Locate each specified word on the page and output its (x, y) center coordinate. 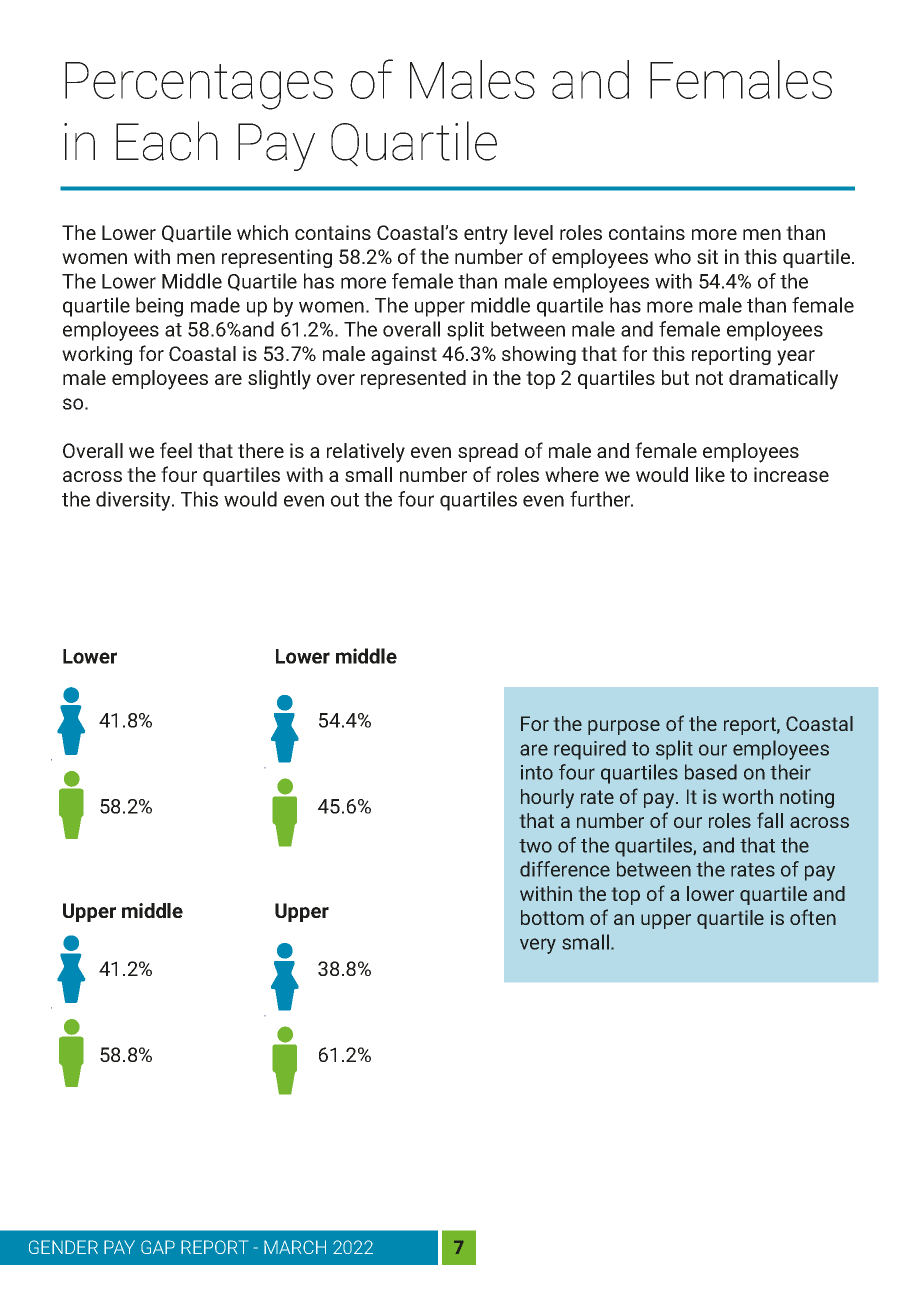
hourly (547, 798)
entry (486, 235)
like (710, 474)
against (404, 355)
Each (167, 141)
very (538, 946)
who (672, 256)
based (711, 772)
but (675, 377)
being (159, 307)
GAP (158, 1247)
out (345, 500)
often (813, 917)
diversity (134, 501)
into (537, 772)
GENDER (63, 1247)
